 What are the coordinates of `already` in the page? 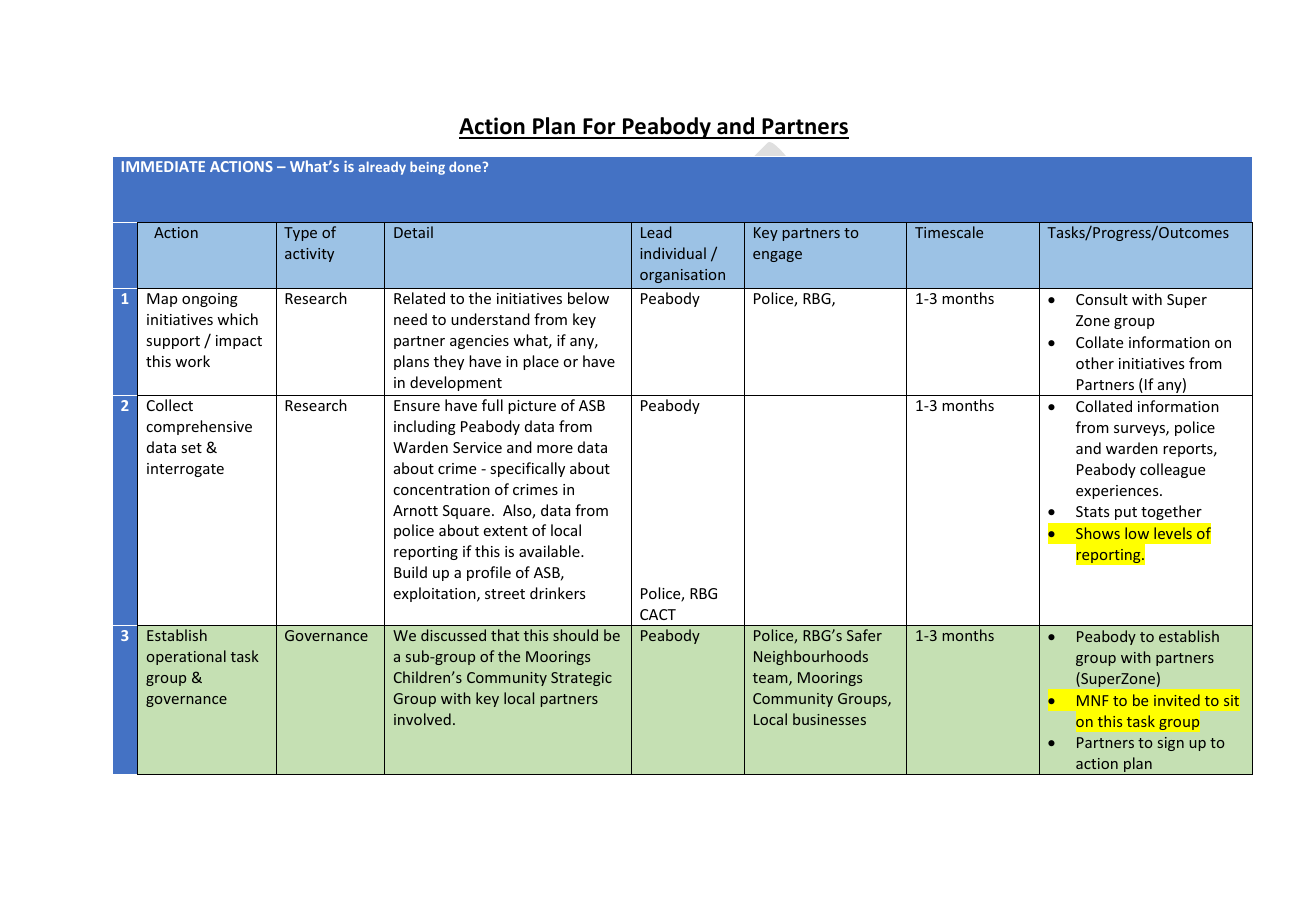 It's located at (382, 168).
